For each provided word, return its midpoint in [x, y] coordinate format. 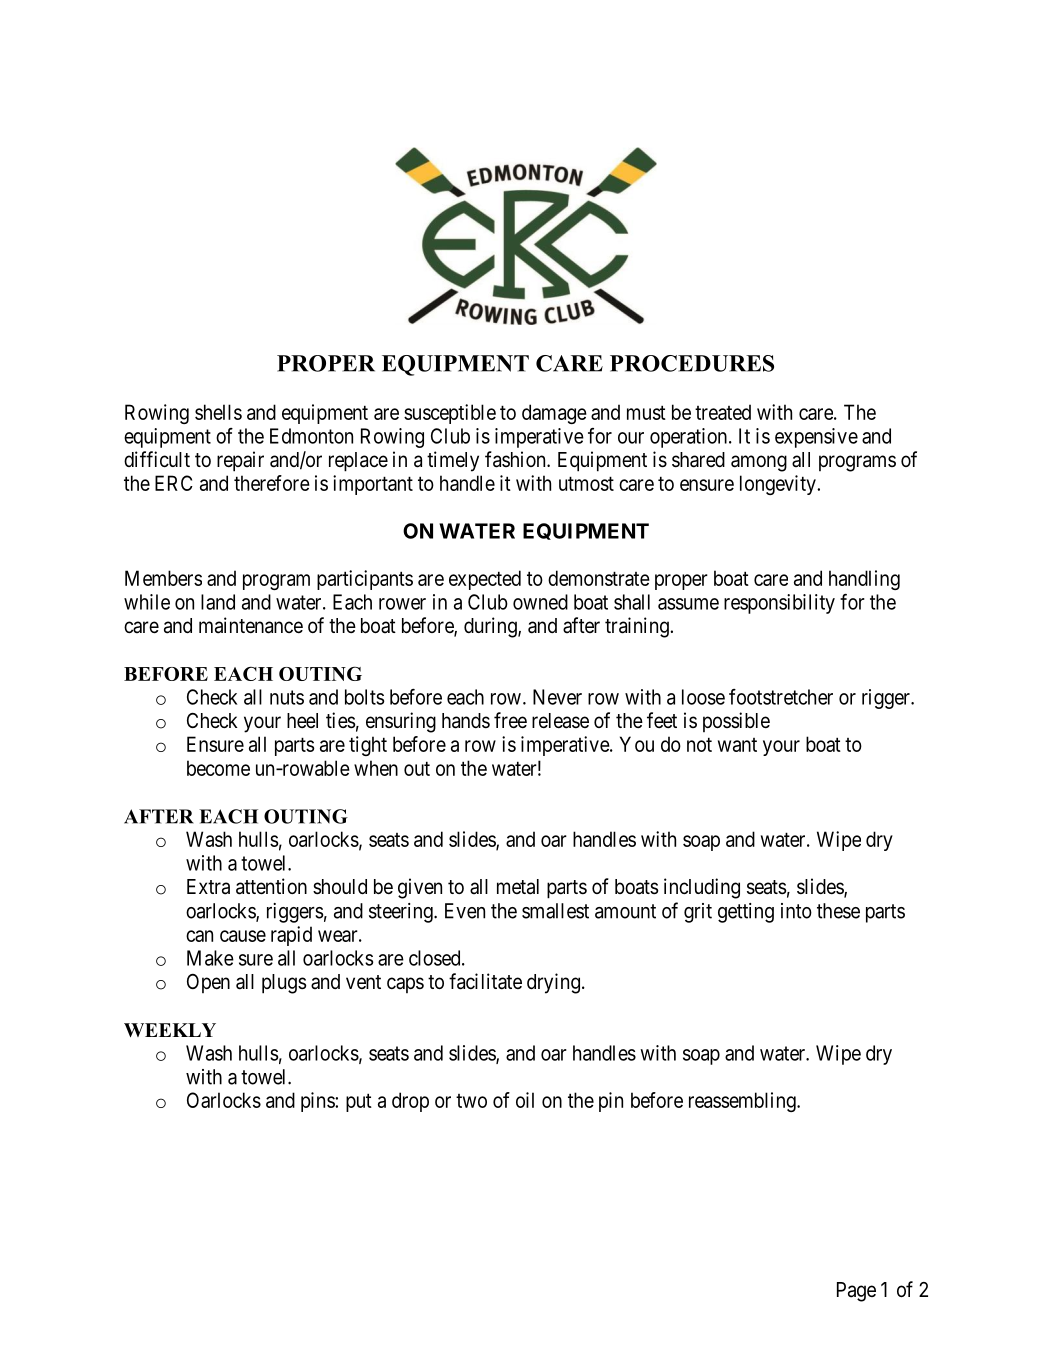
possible [736, 722]
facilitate [485, 981]
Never [557, 697]
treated [723, 412]
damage [554, 414]
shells [218, 412]
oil [525, 1100]
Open [208, 983]
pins [318, 1102]
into [796, 911]
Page [856, 1292]
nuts [287, 697]
